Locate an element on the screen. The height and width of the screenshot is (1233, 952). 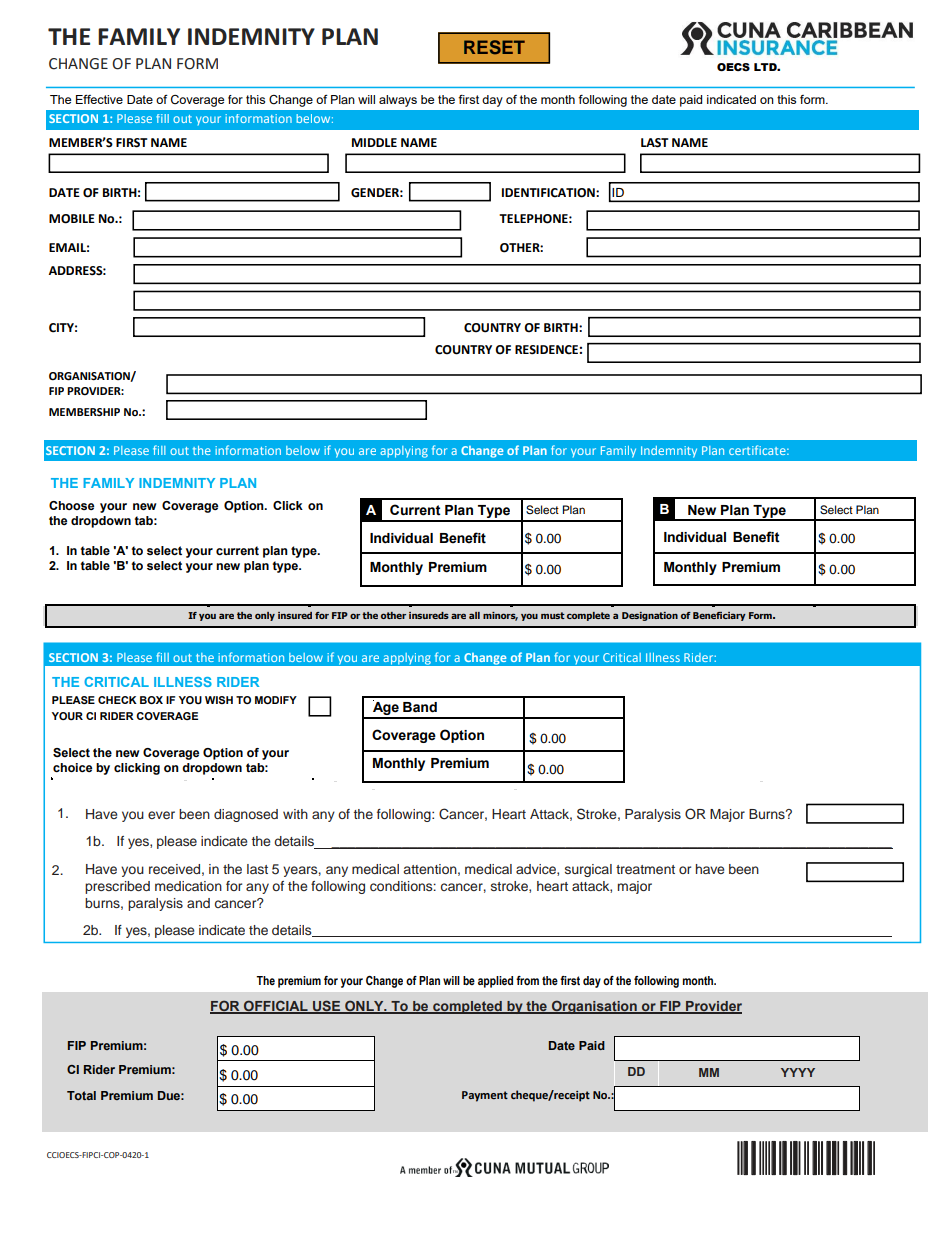
always is located at coordinates (398, 101).
